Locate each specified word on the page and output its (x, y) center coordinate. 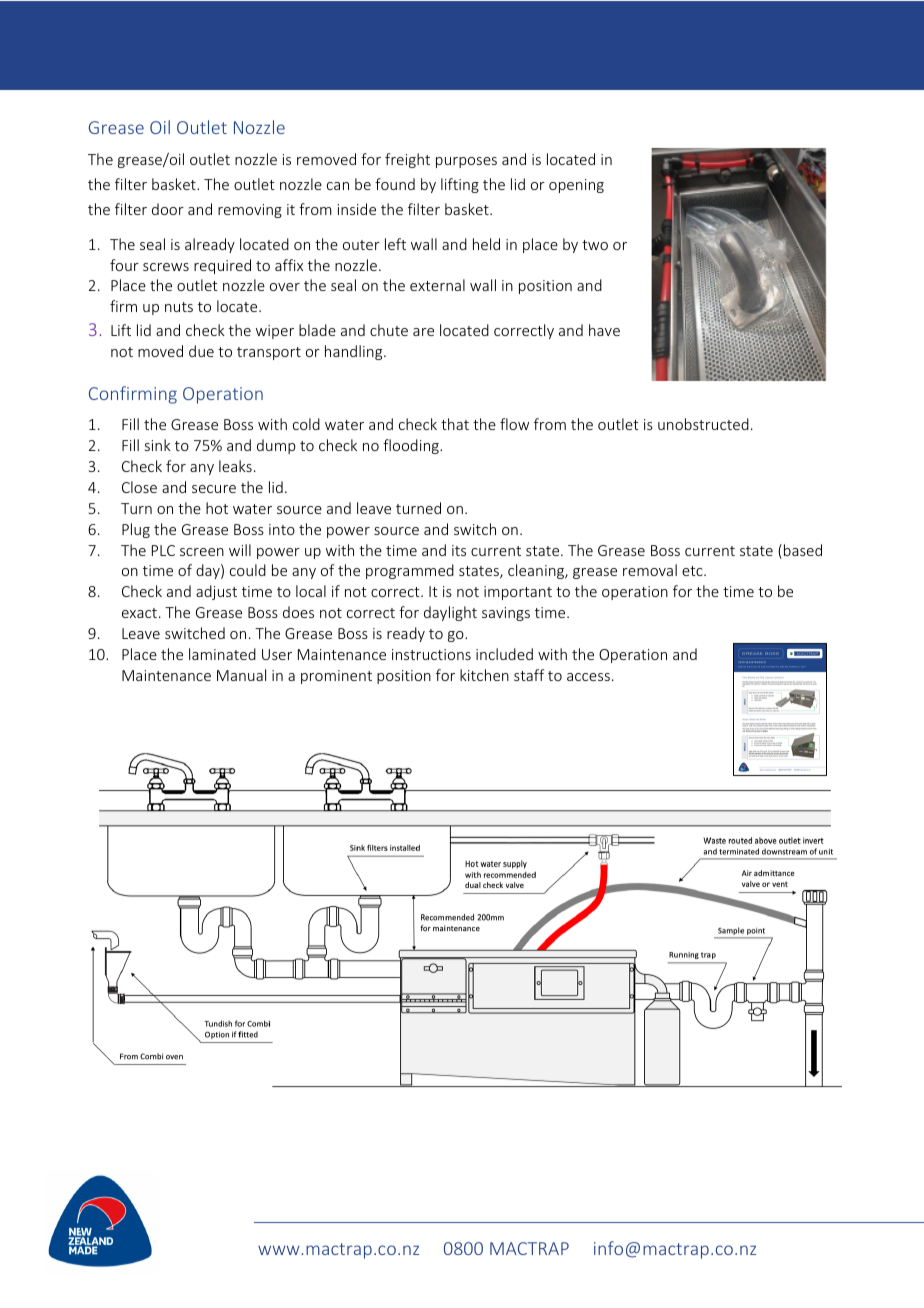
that (455, 424)
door (168, 209)
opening (576, 186)
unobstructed (703, 424)
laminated (222, 654)
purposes (466, 162)
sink (158, 445)
